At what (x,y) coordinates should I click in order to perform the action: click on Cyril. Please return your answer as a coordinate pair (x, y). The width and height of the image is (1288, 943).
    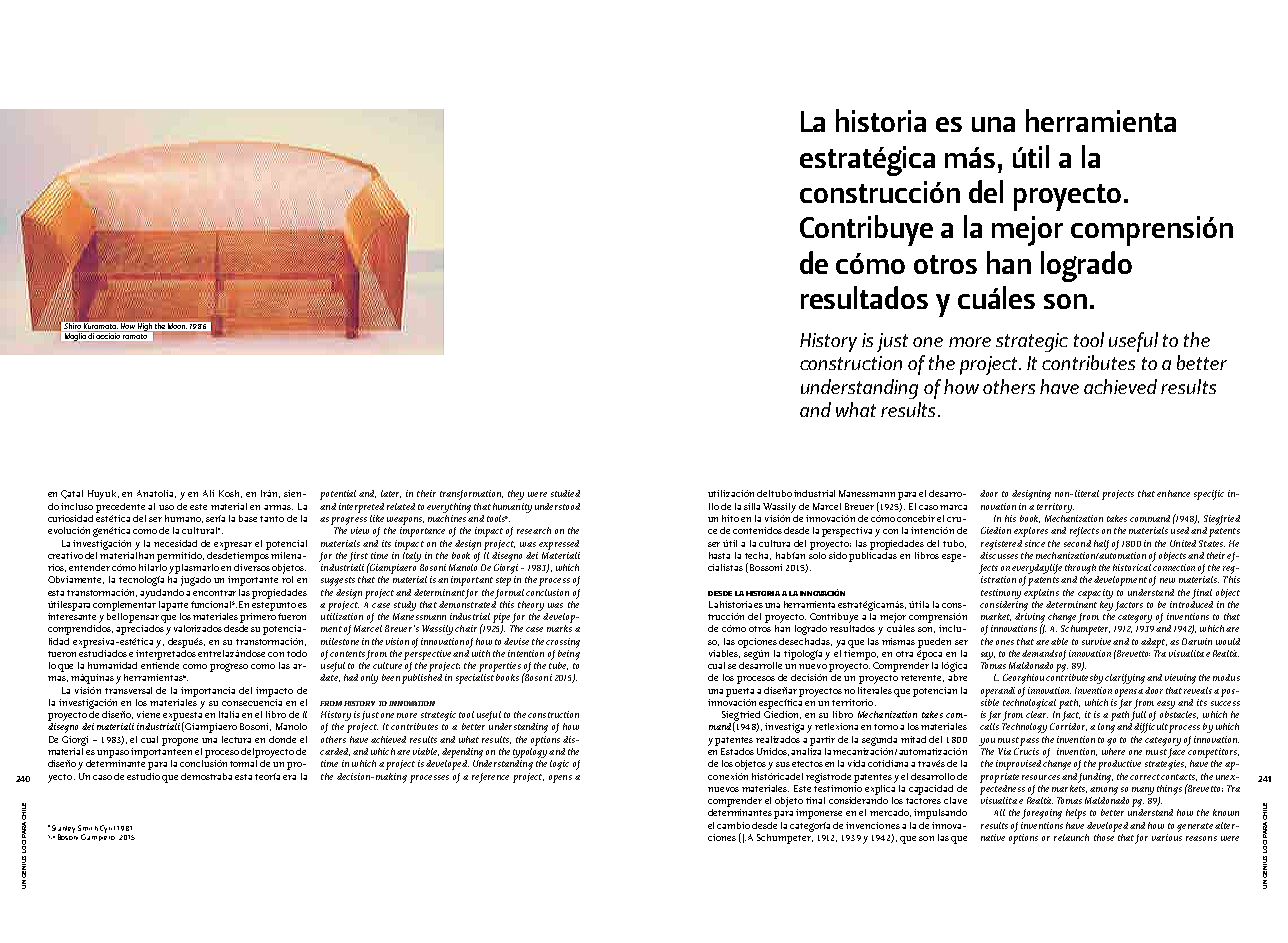
    Looking at the image, I should click on (107, 829).
